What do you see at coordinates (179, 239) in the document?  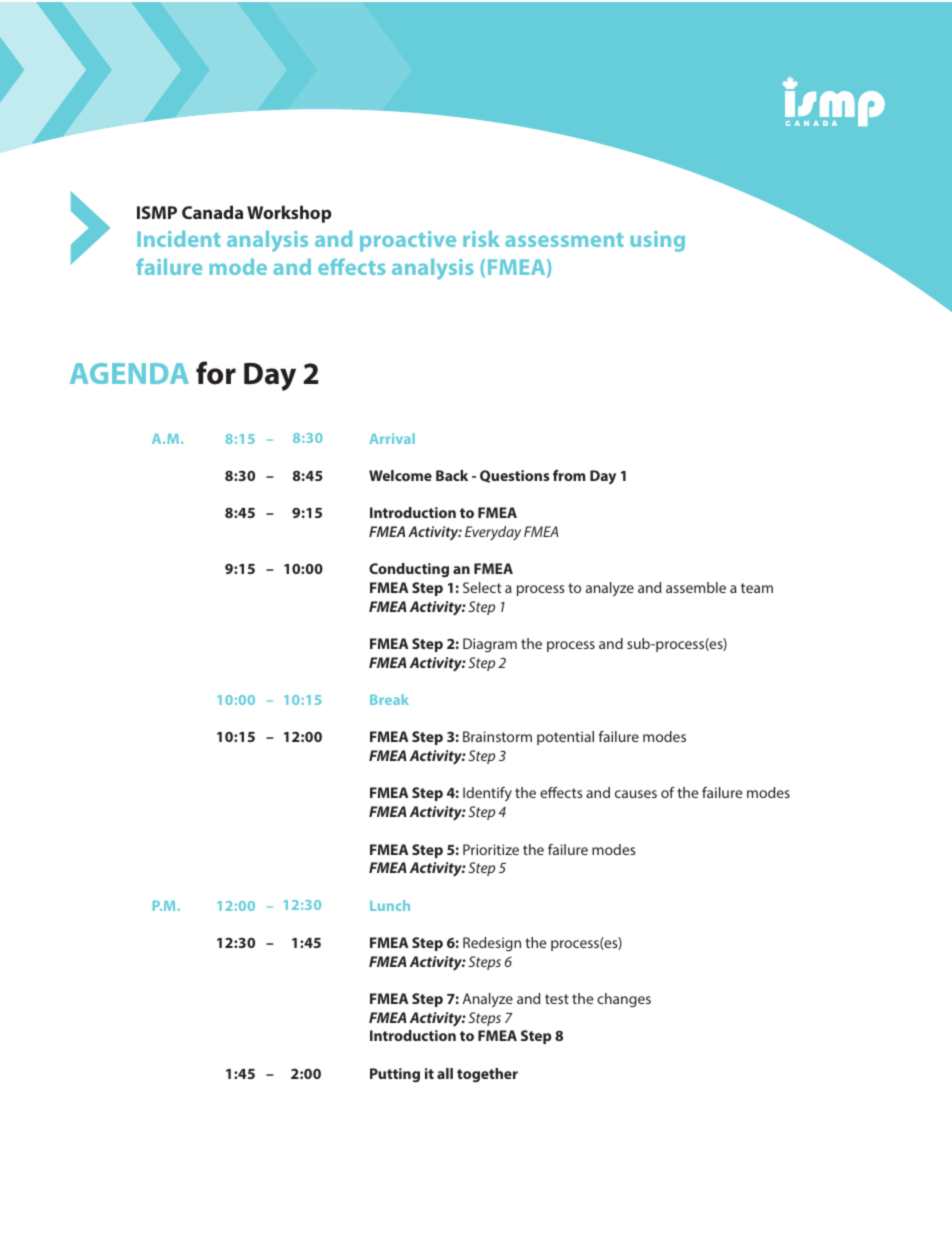 I see `Incident` at bounding box center [179, 239].
